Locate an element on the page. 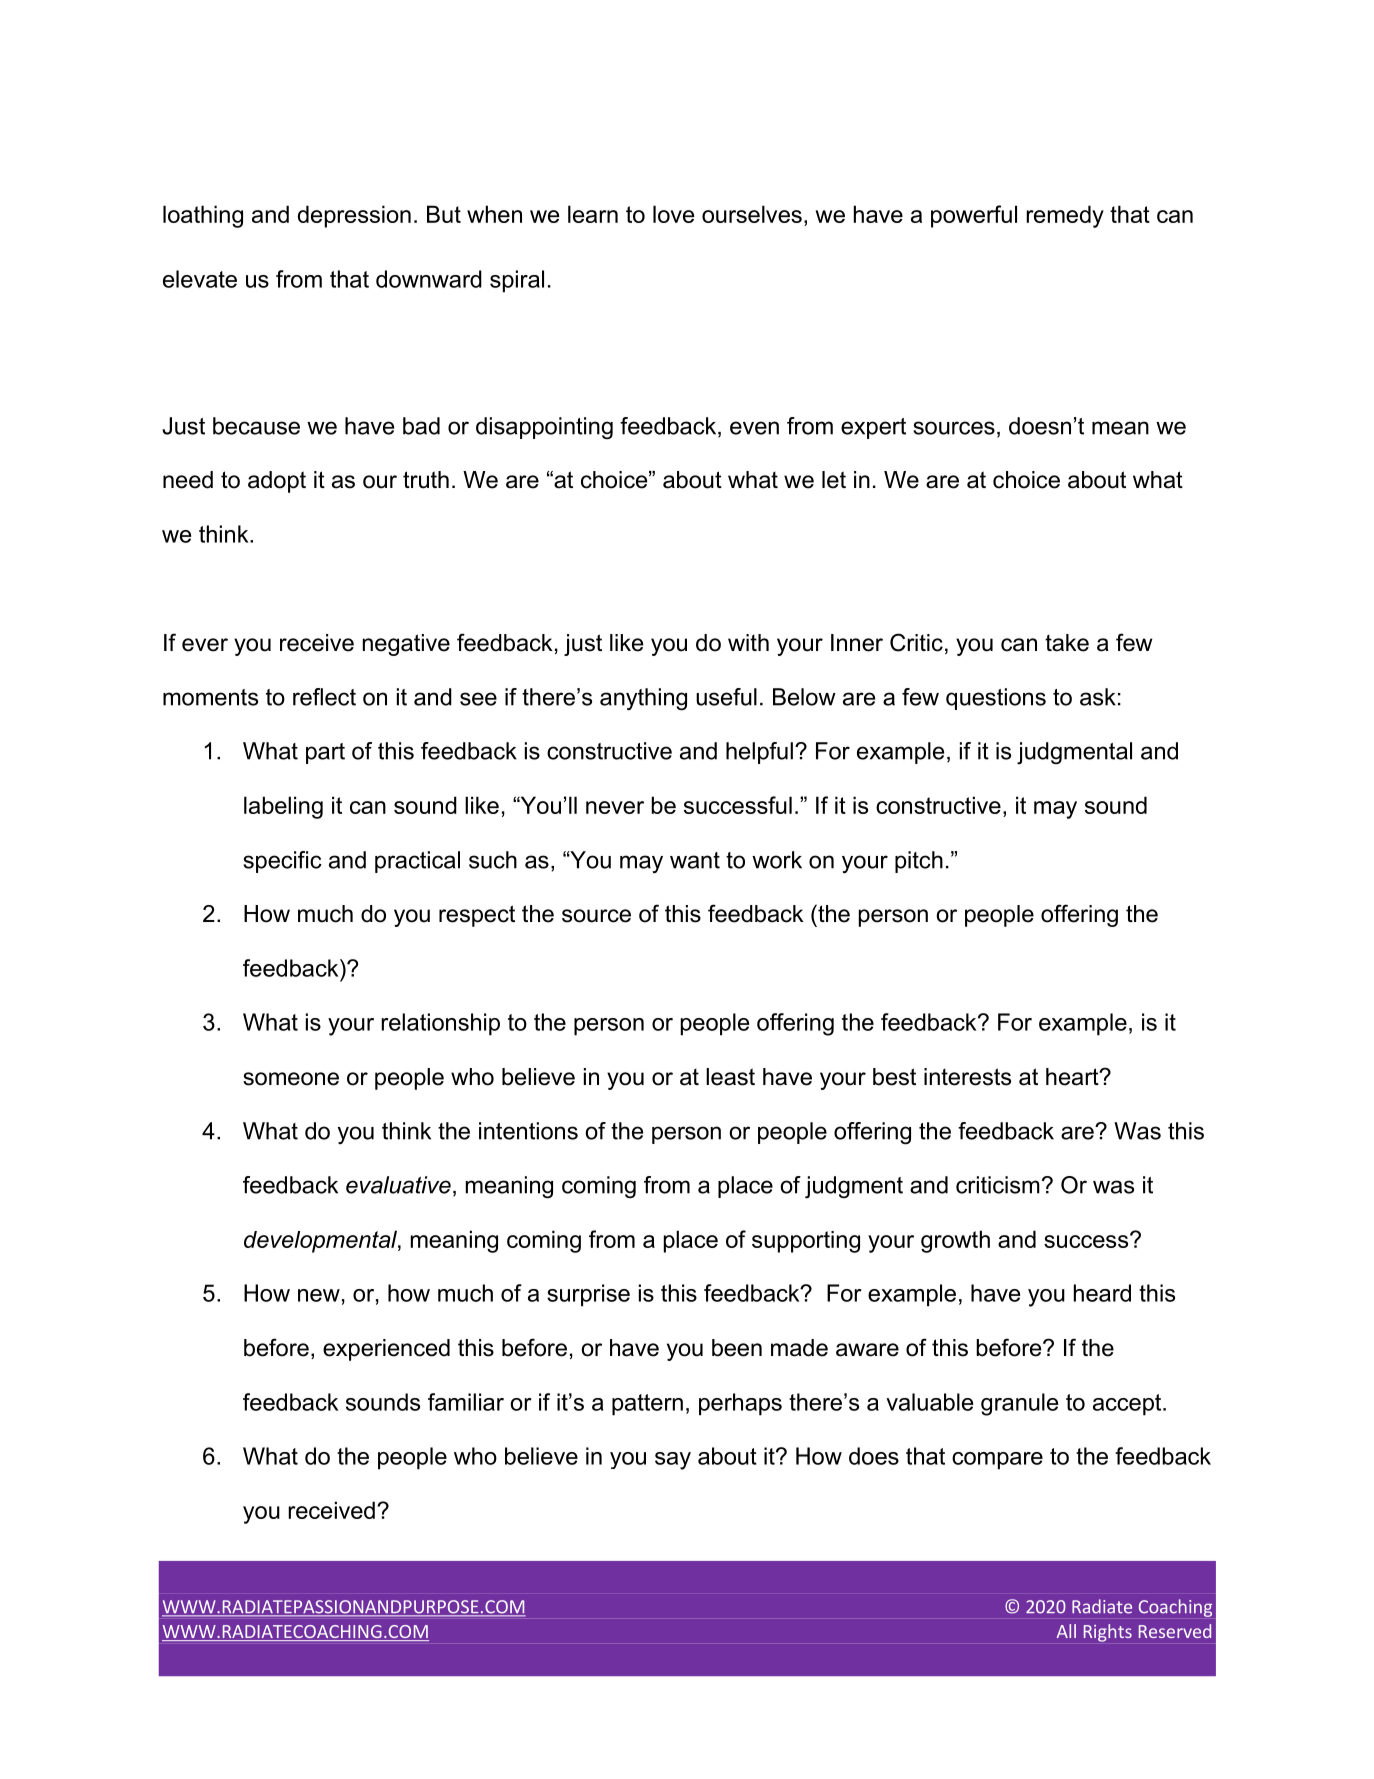 This page has width=1374, height=1779. say is located at coordinates (673, 1461).
